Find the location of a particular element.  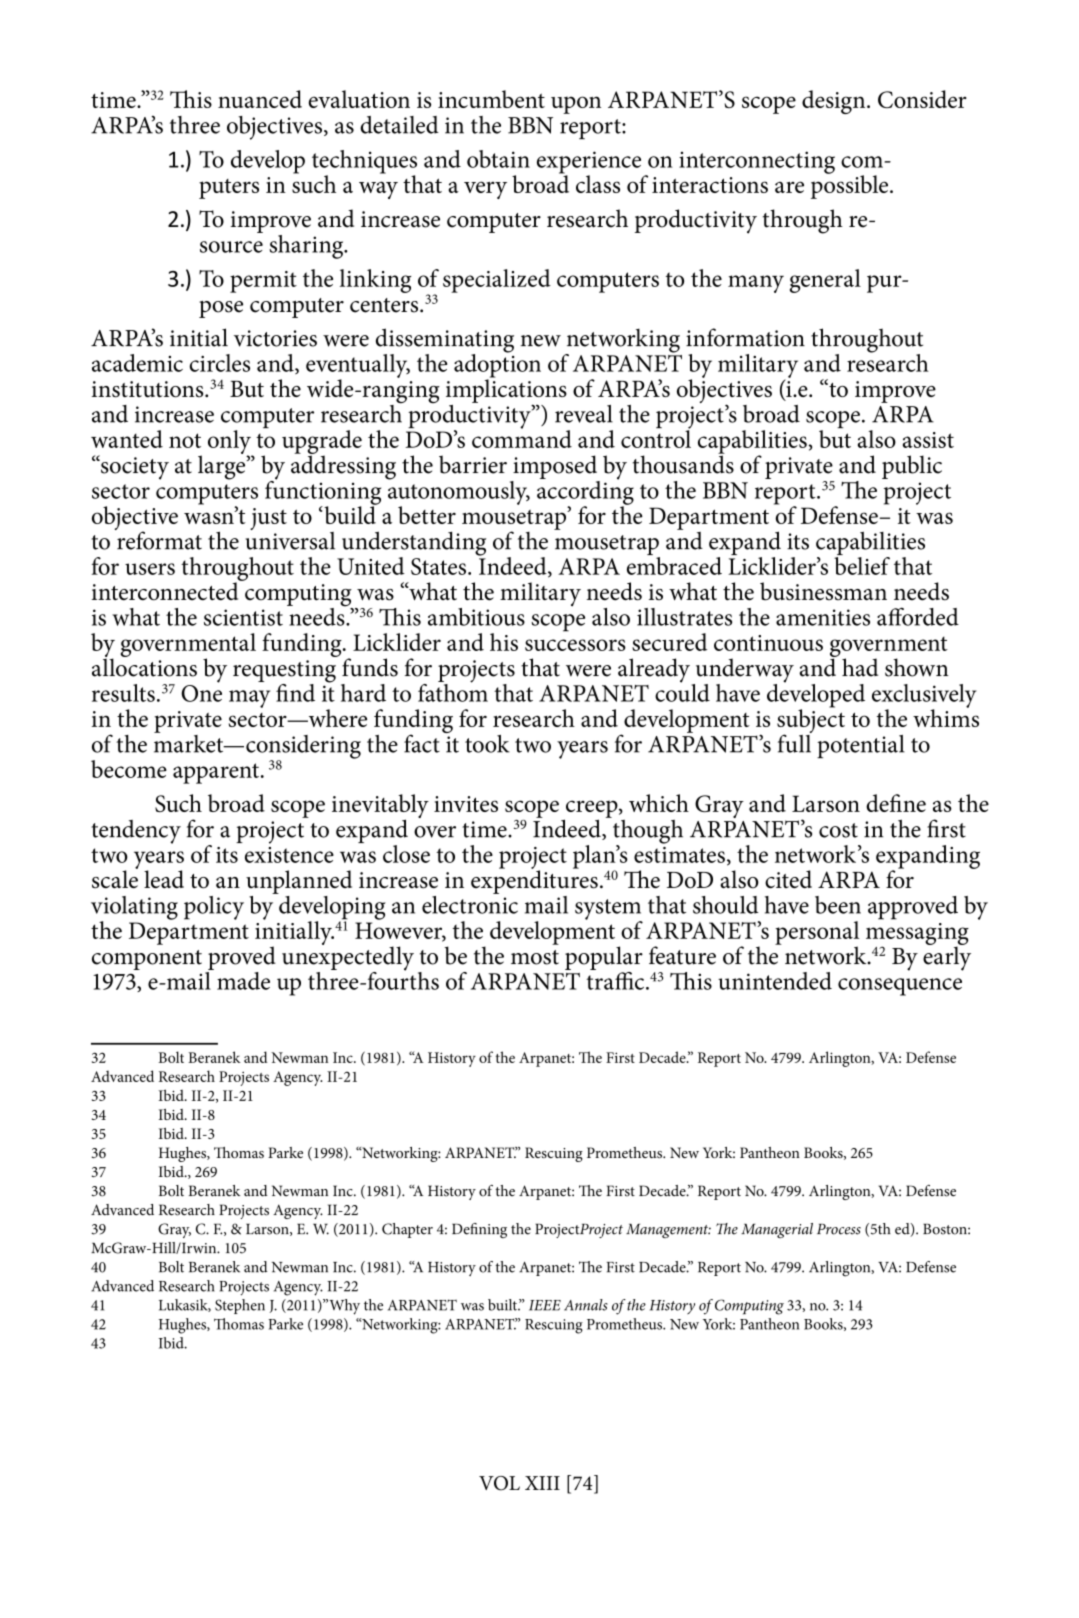

belief is located at coordinates (862, 566).
